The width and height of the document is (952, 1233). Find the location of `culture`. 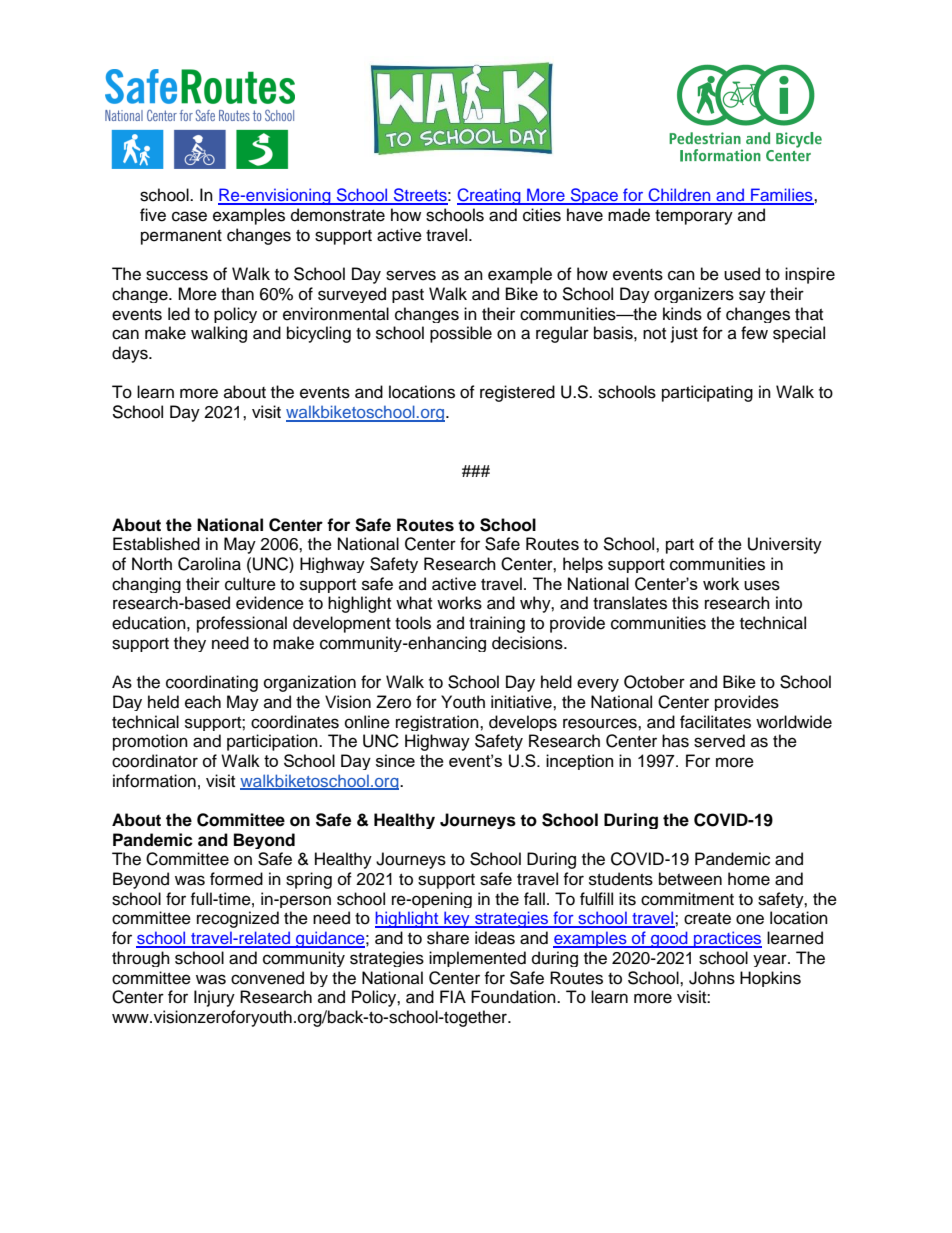

culture is located at coordinates (250, 584).
